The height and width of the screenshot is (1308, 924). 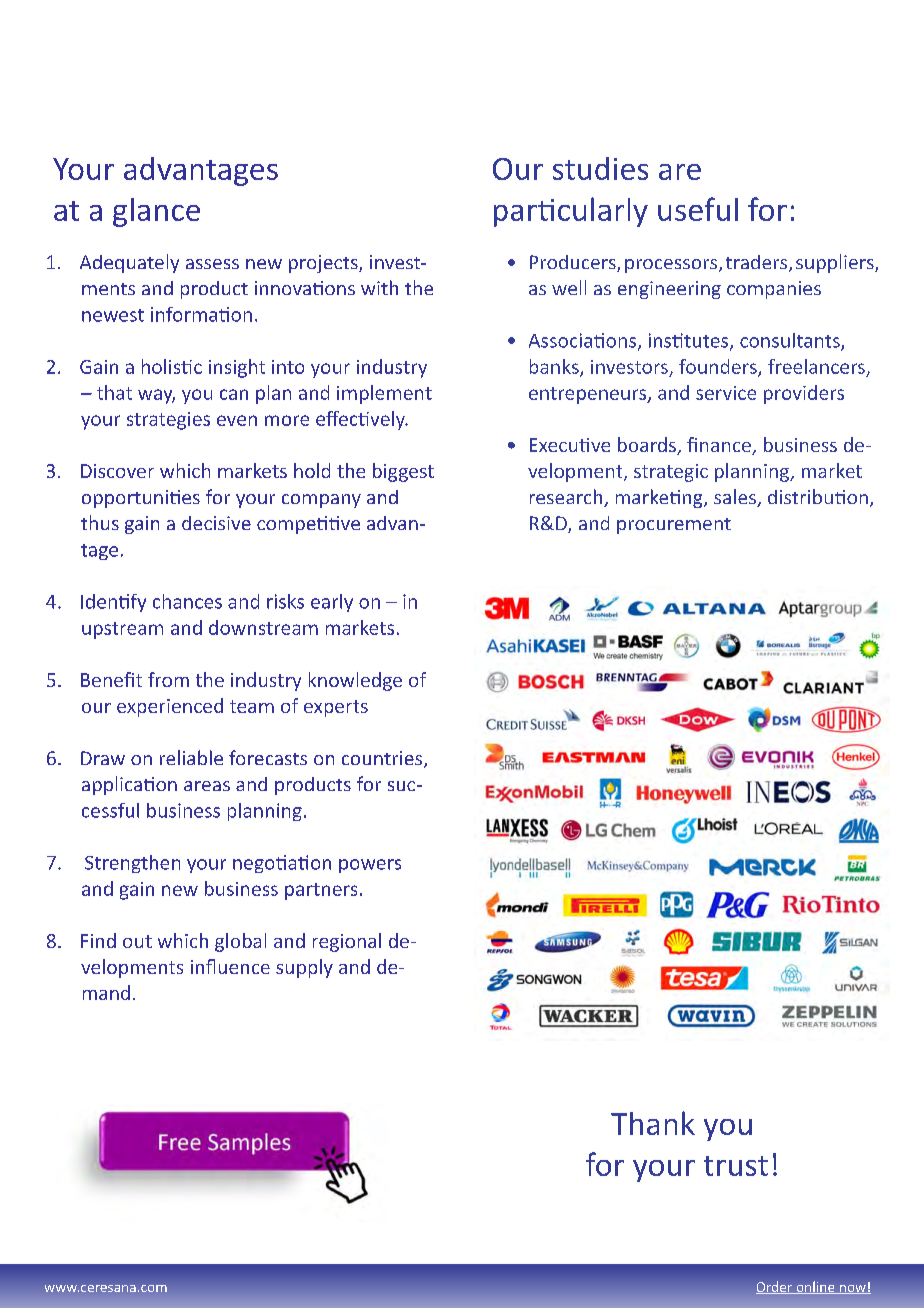 What do you see at coordinates (304, 968) in the screenshot?
I see `supply` at bounding box center [304, 968].
